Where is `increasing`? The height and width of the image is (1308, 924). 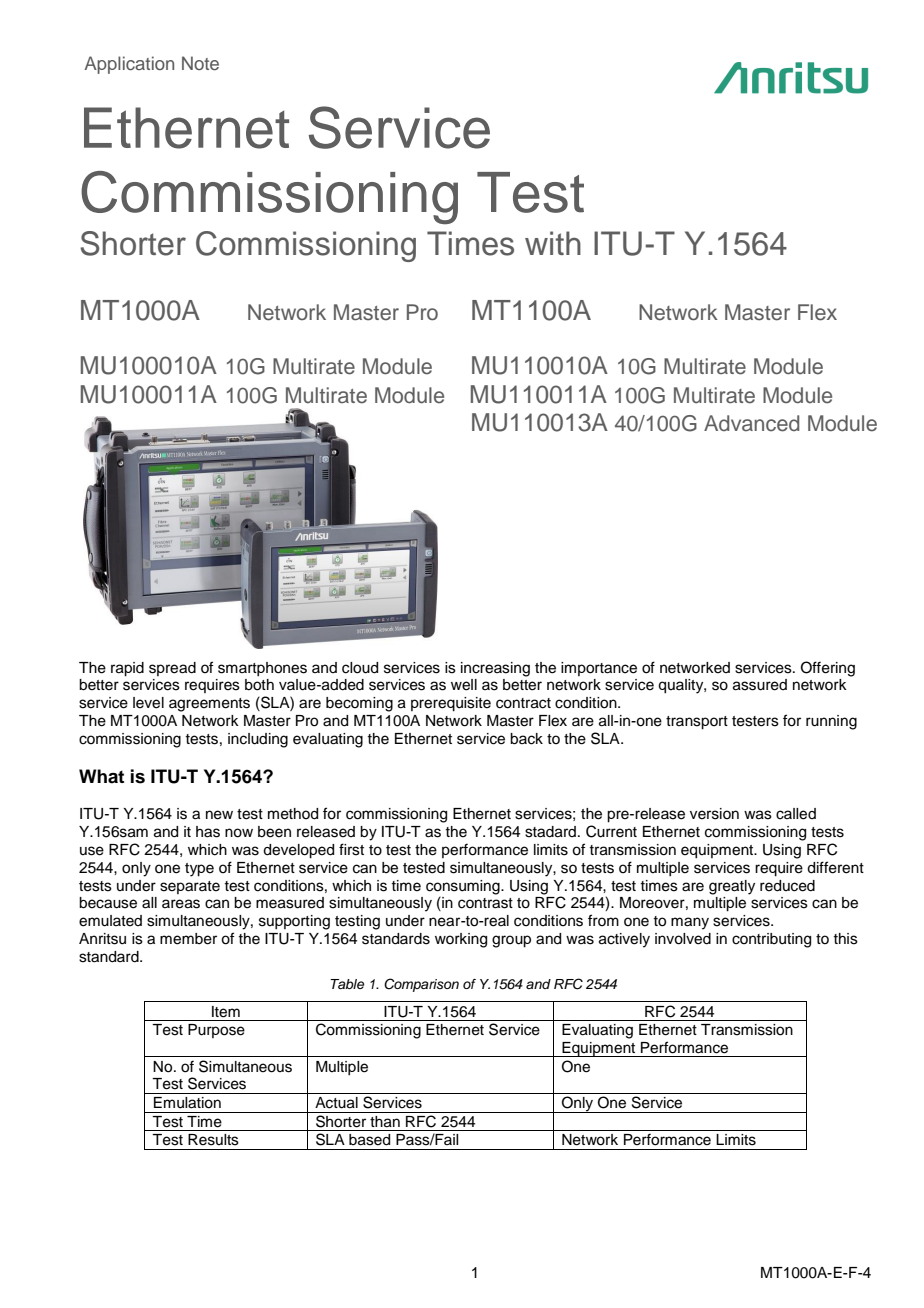 increasing is located at coordinates (495, 669).
